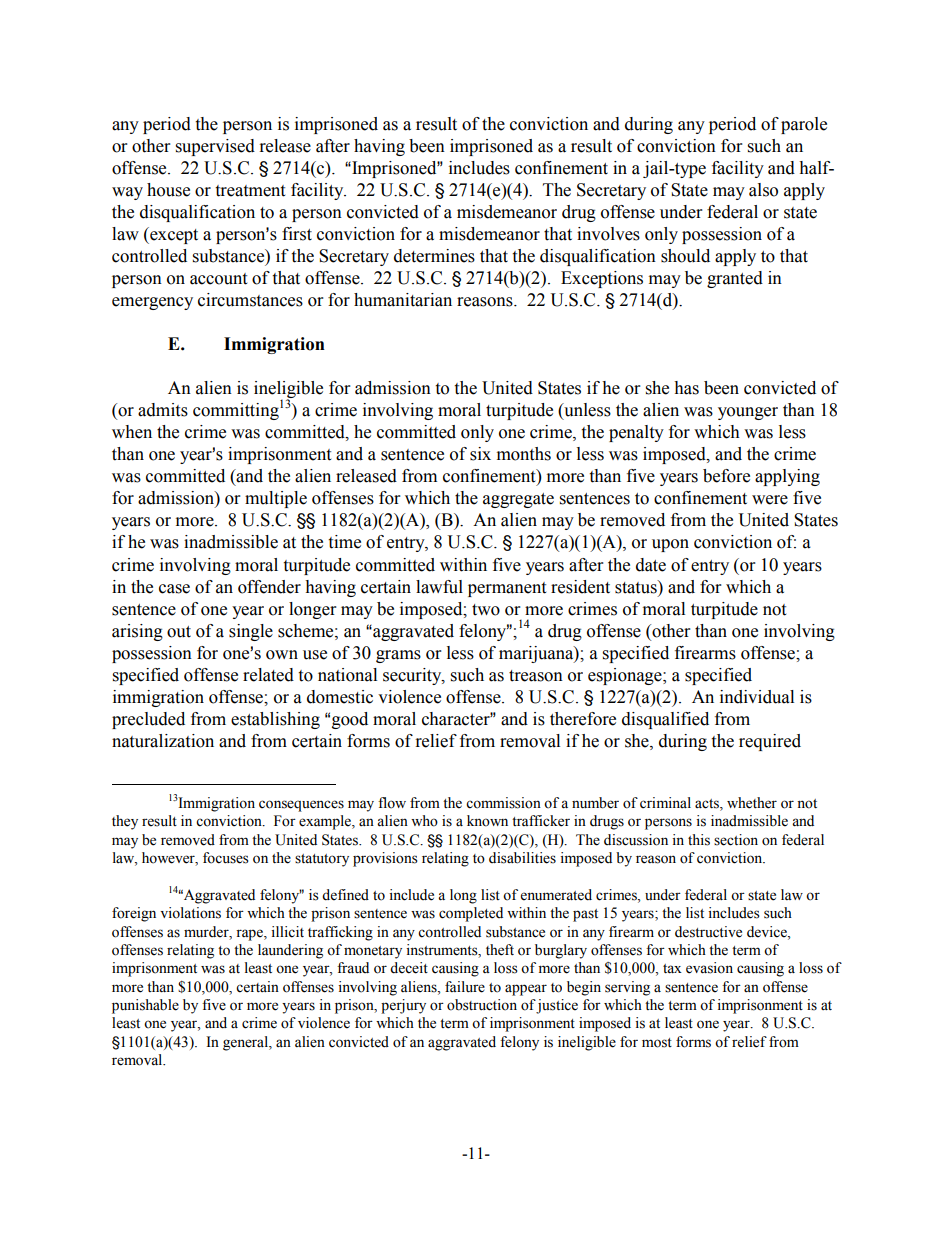  I want to click on case, so click(174, 589).
